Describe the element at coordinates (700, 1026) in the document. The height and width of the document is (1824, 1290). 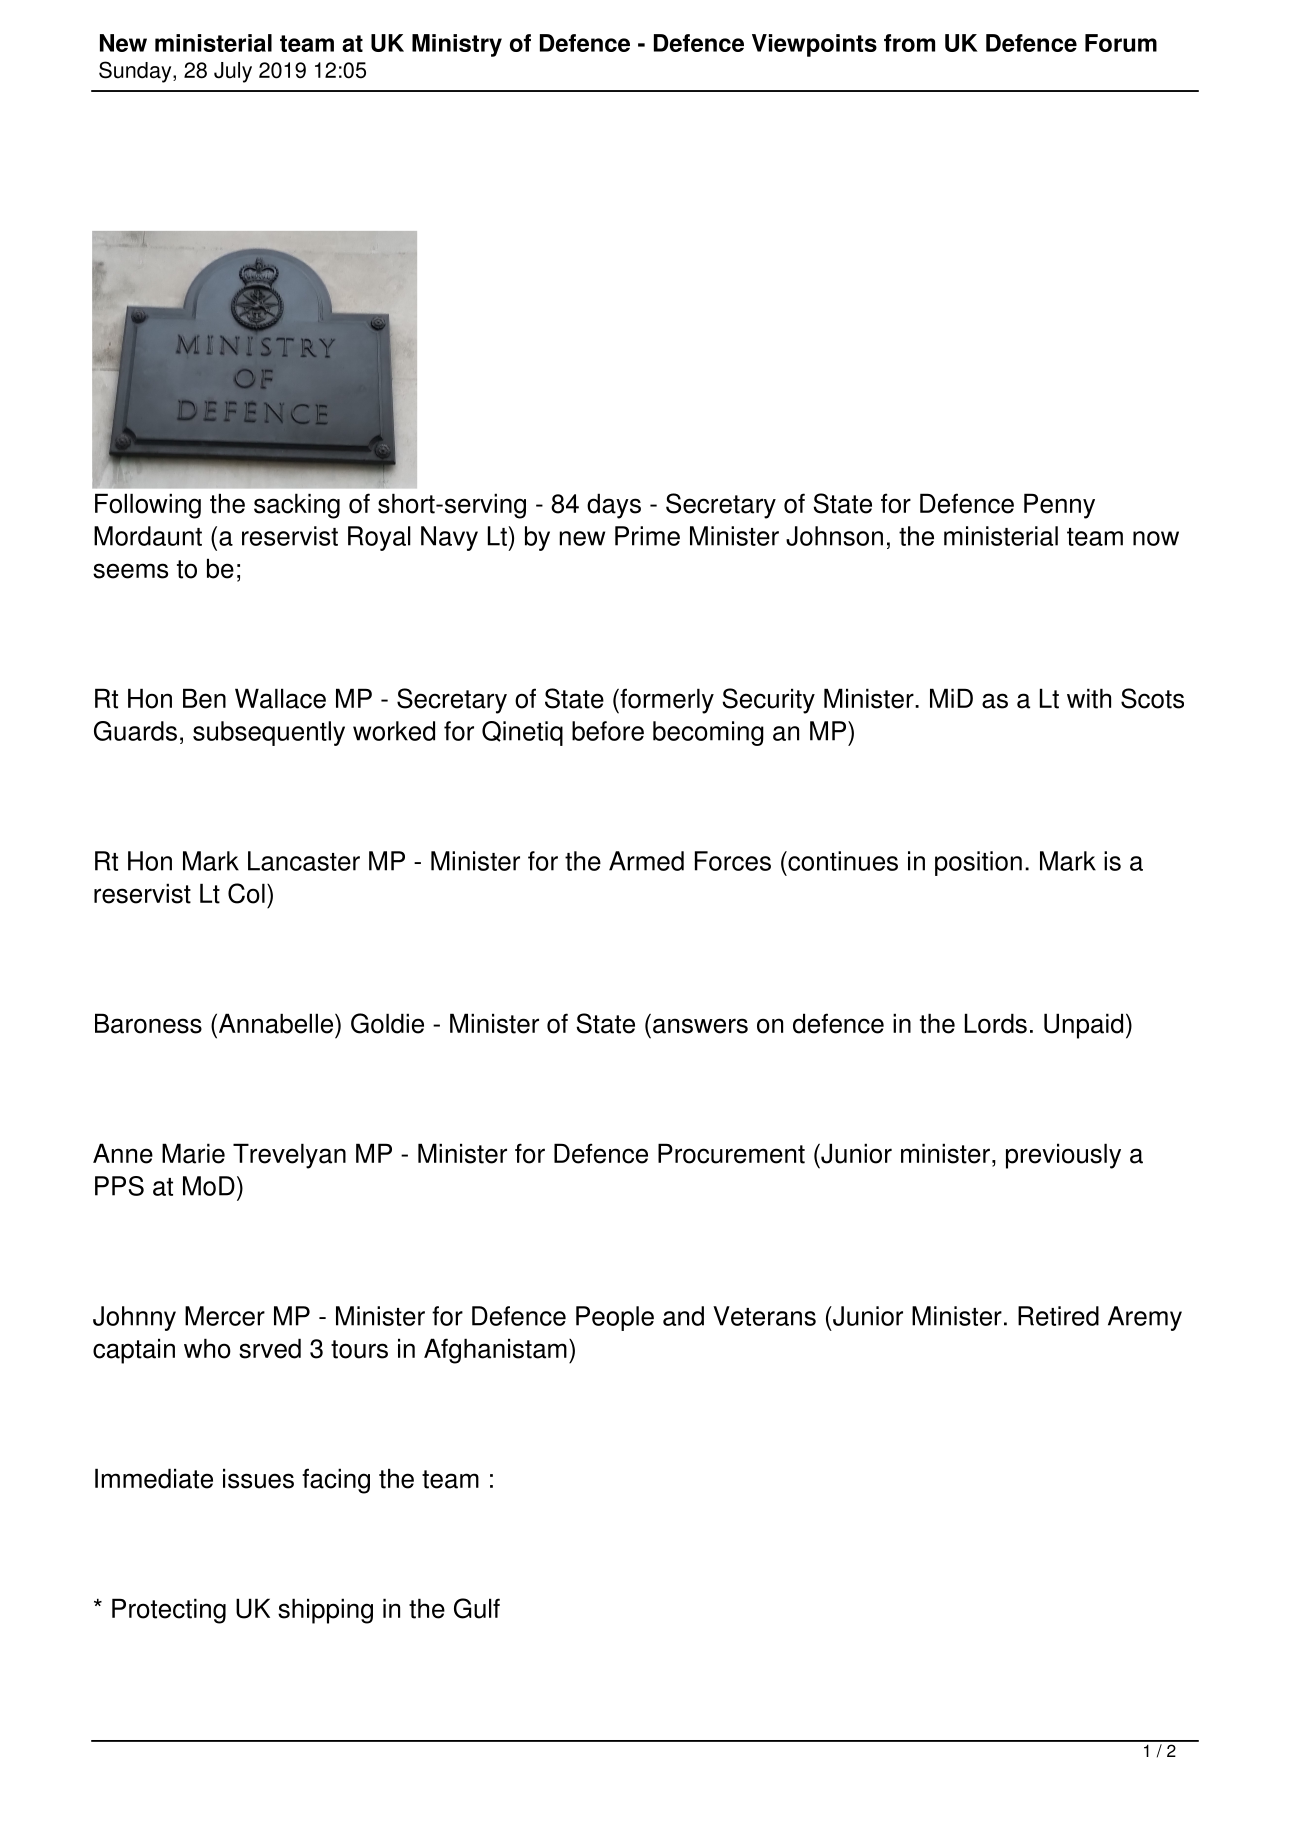
I see `answers` at that location.
